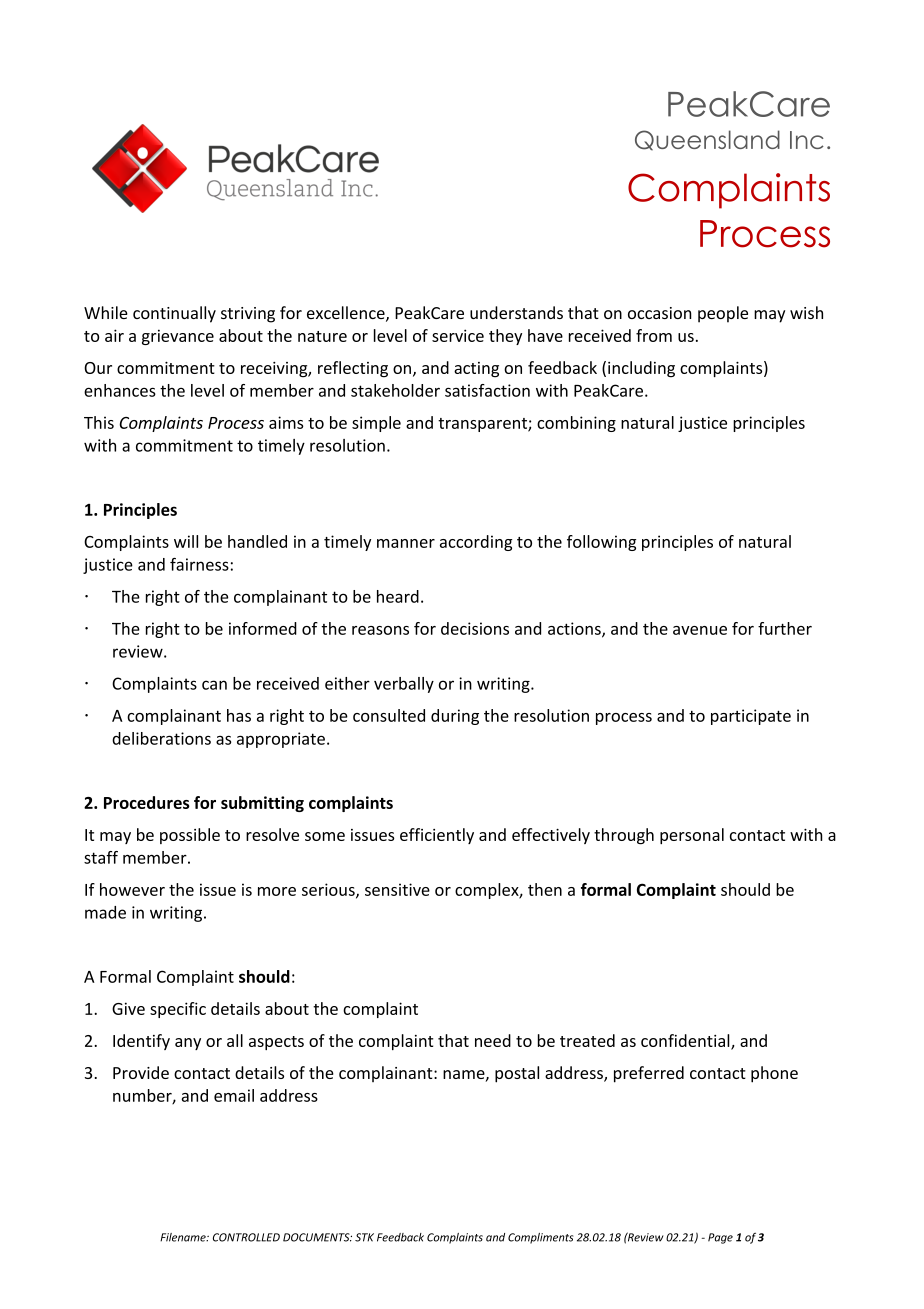  What do you see at coordinates (190, 836) in the screenshot?
I see `possible` at bounding box center [190, 836].
